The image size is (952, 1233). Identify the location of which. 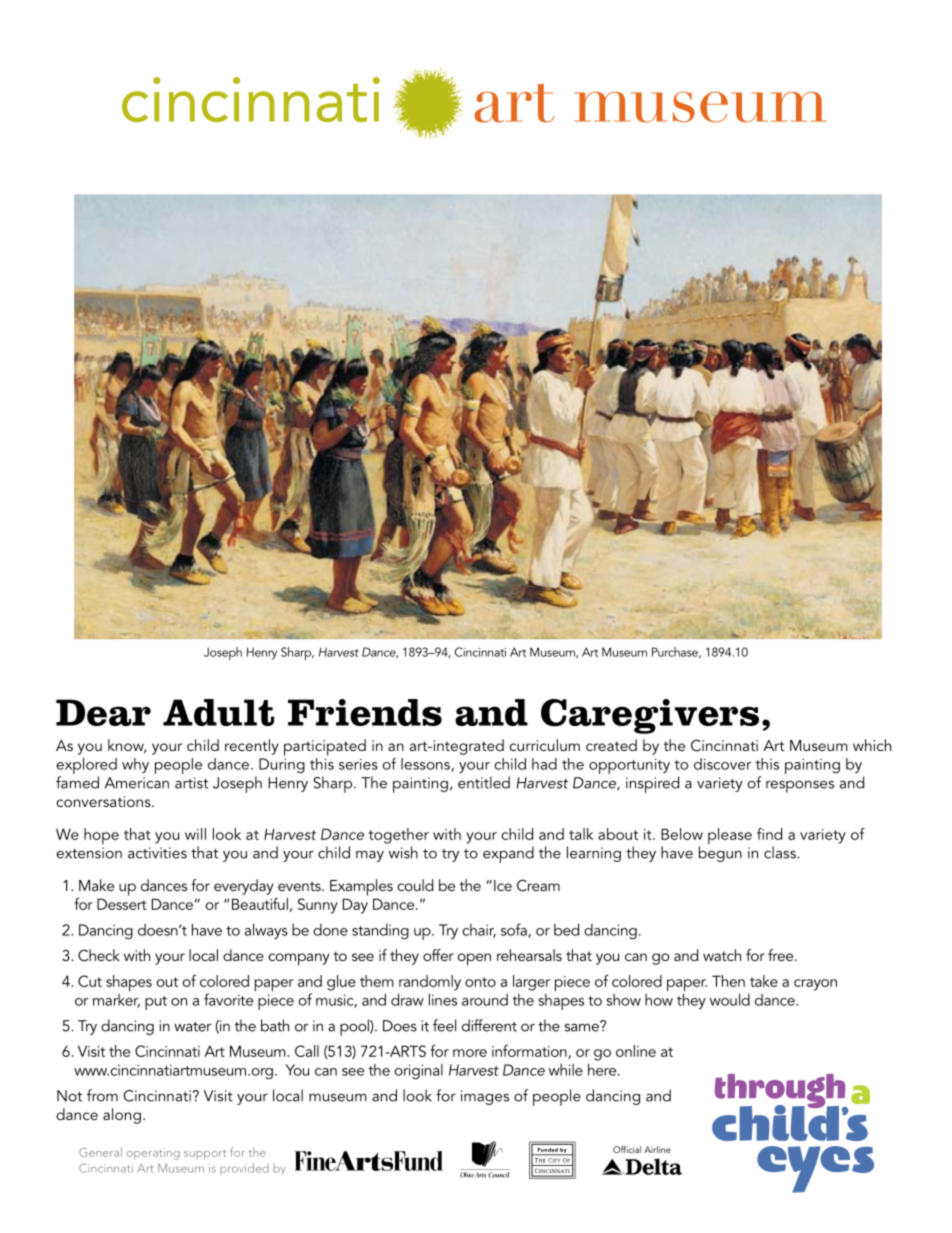
(872, 745).
